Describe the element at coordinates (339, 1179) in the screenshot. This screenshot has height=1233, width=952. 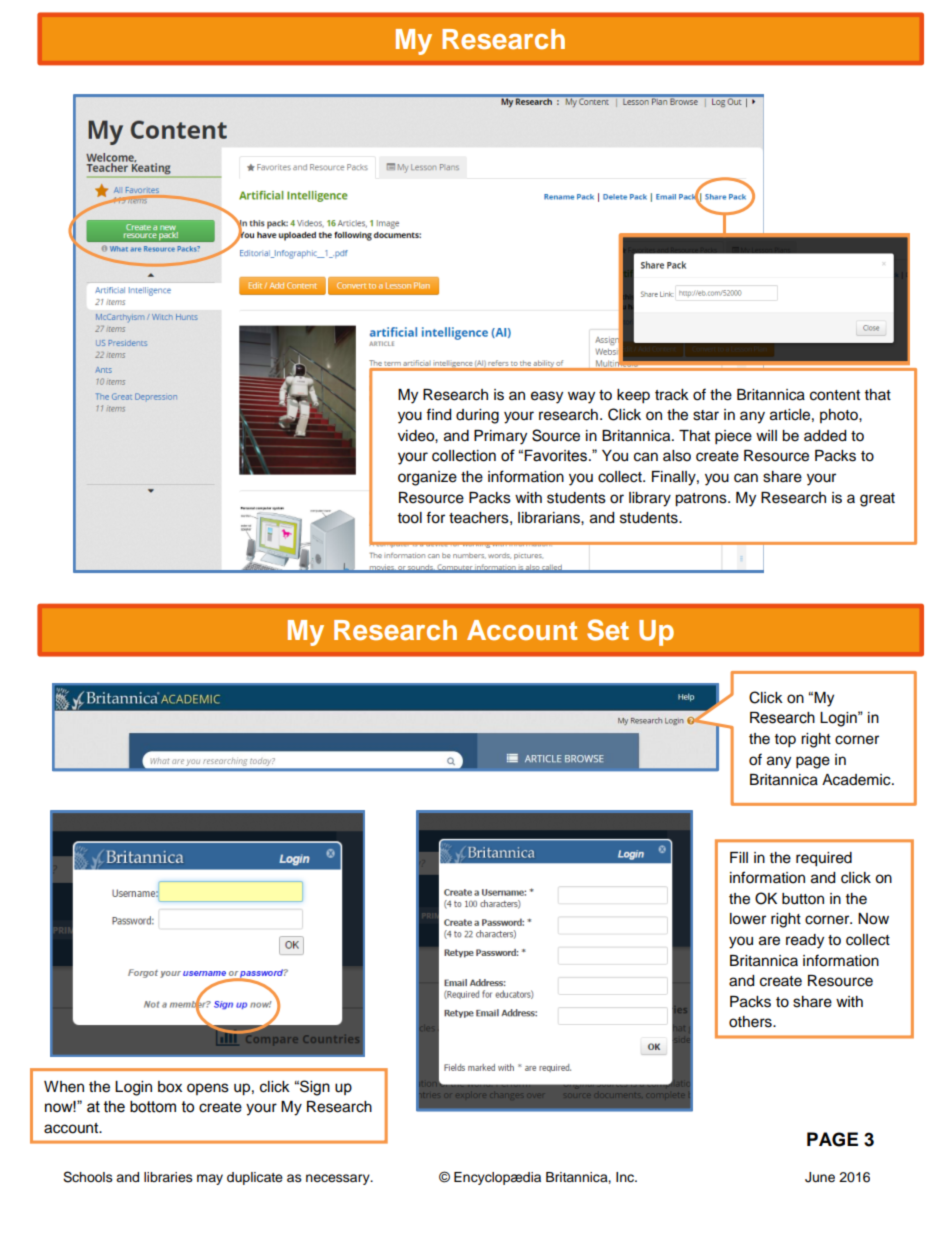
I see `necessary` at that location.
